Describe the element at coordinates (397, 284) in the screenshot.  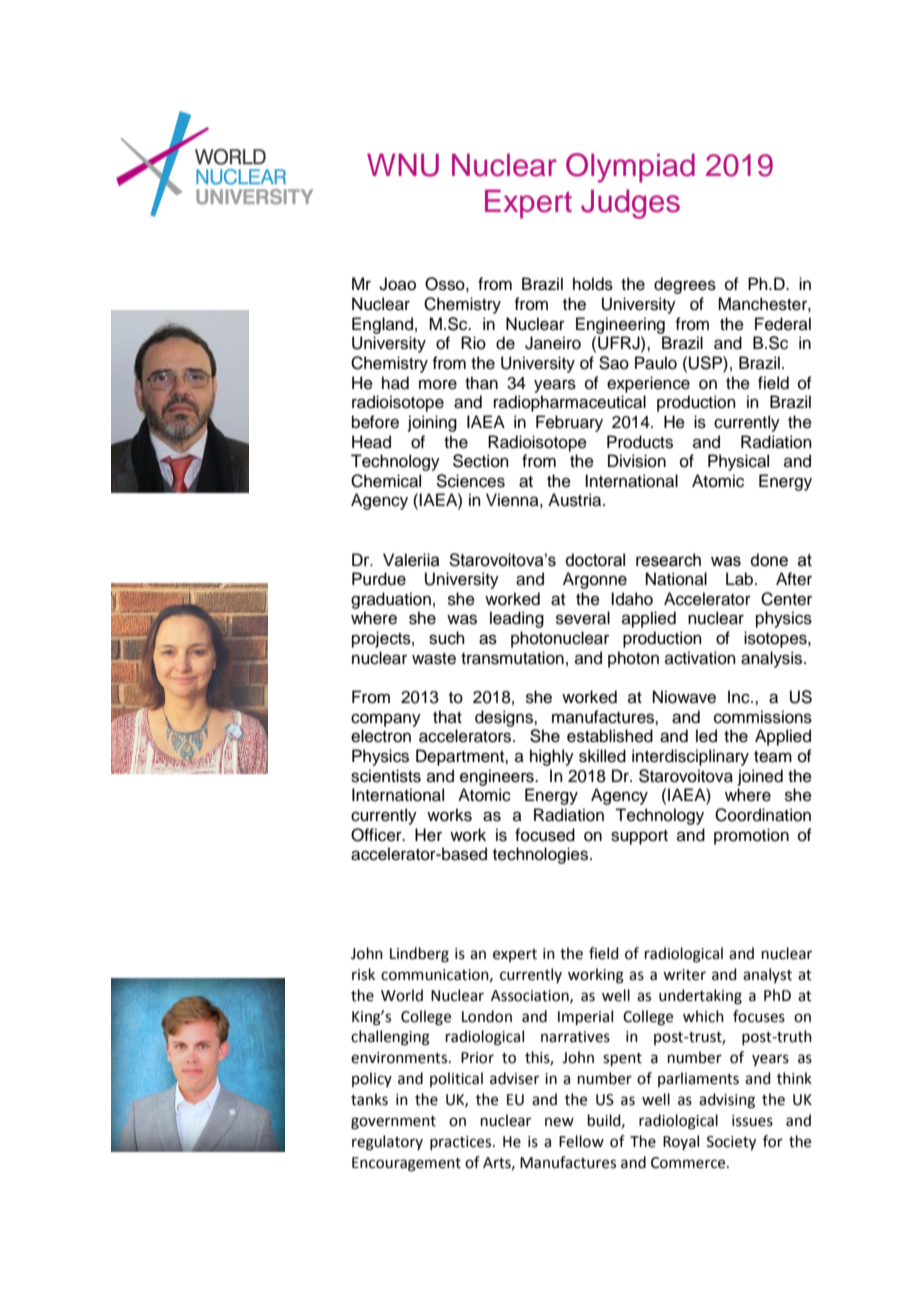
I see `Joao` at that location.
